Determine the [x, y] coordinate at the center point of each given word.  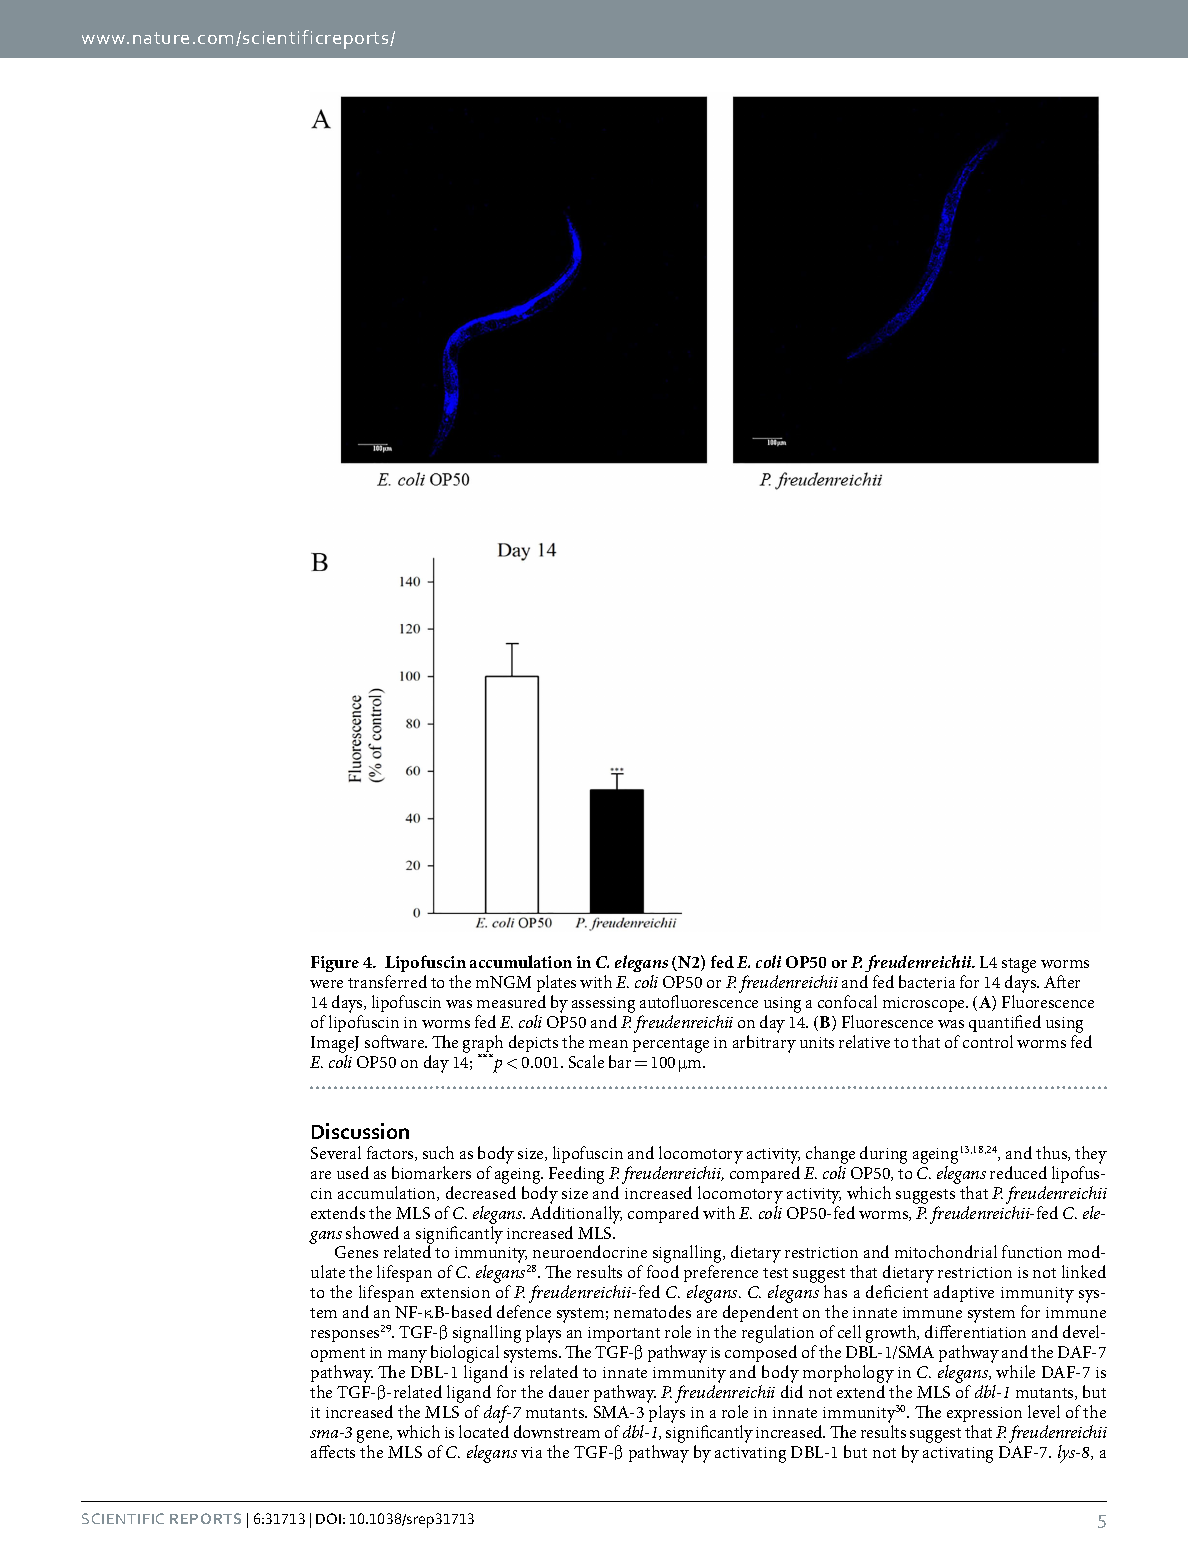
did [792, 1391]
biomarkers [431, 1172]
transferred [387, 981]
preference [721, 1275]
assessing [603, 1005]
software [396, 1041]
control [988, 1041]
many [407, 1358]
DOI [328, 1518]
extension [455, 1292]
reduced [1018, 1172]
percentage [671, 1045]
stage [1019, 965]
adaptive [964, 1293]
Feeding [576, 1175]
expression [984, 1414]
